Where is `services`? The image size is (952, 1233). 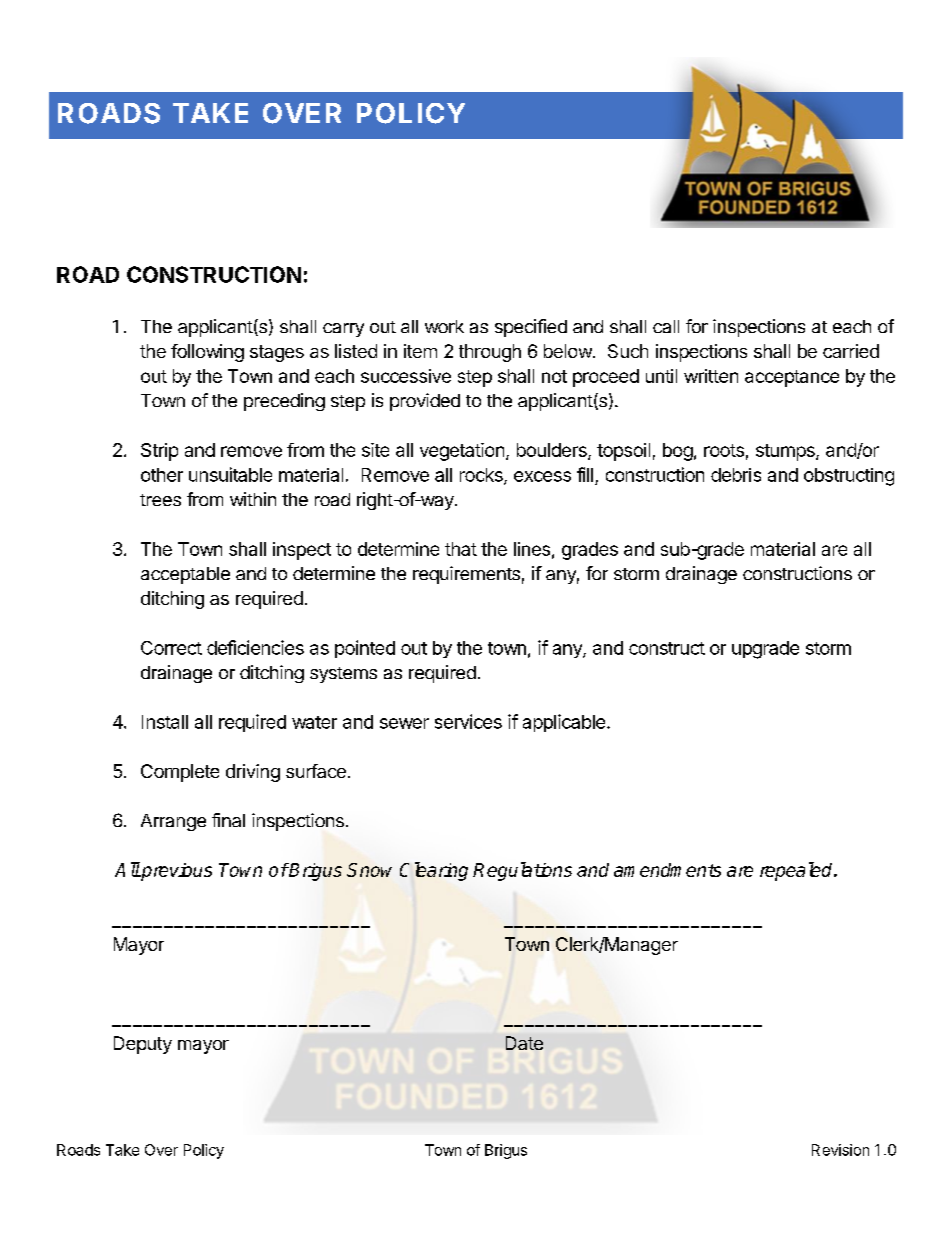
services is located at coordinates (468, 721).
